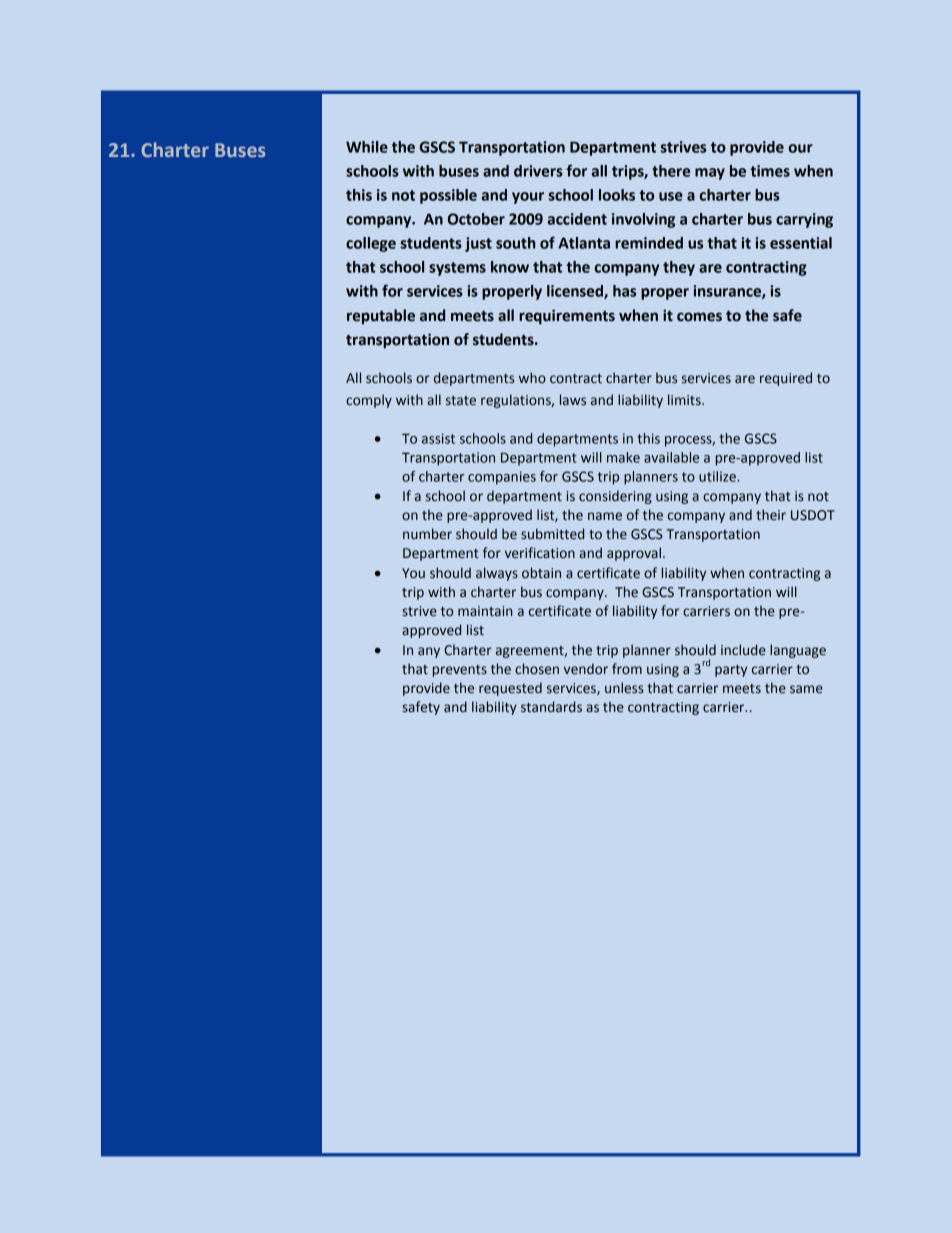  What do you see at coordinates (770, 171) in the screenshot?
I see `times` at bounding box center [770, 171].
